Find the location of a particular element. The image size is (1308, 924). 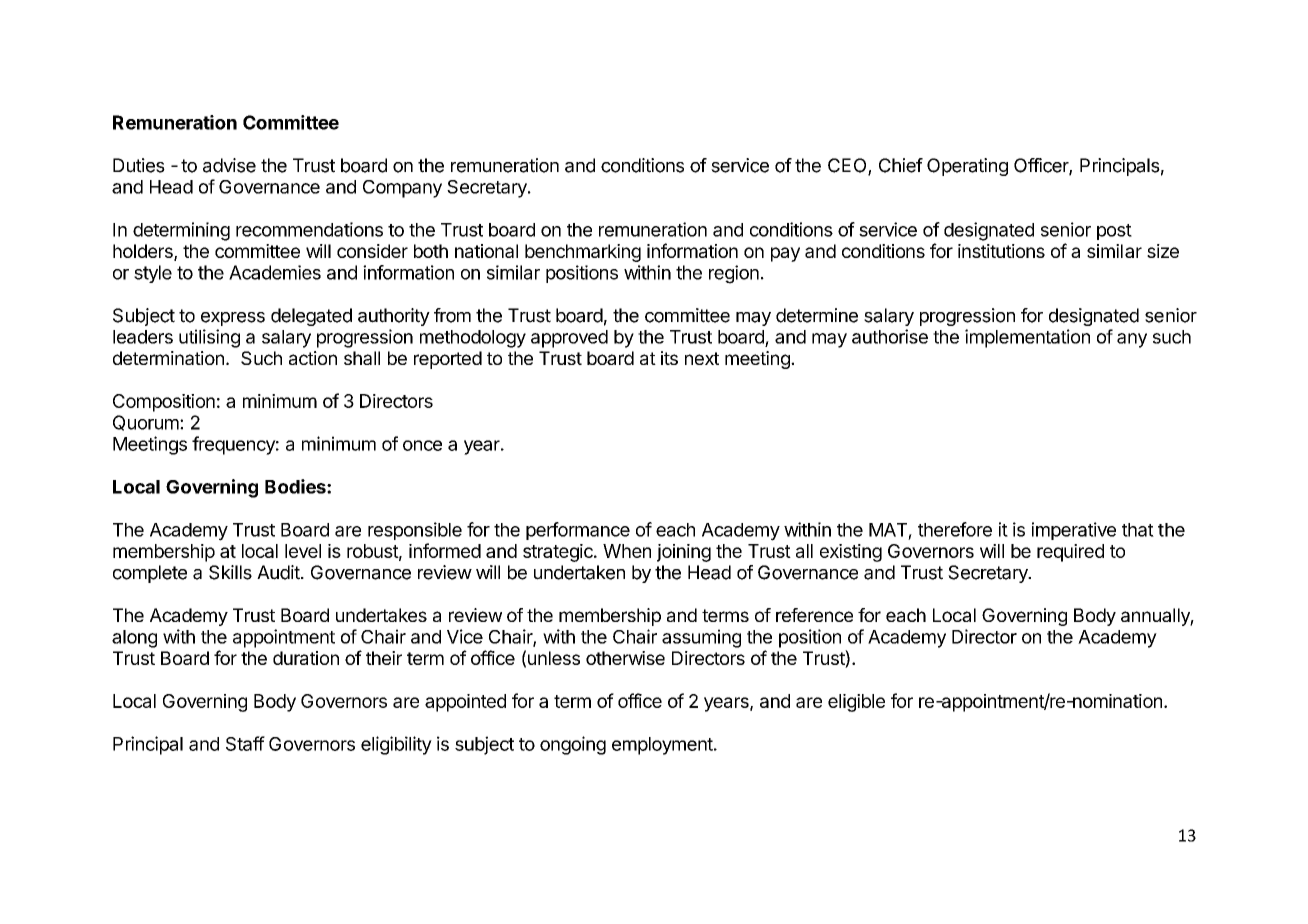

employment is located at coordinates (663, 746).
